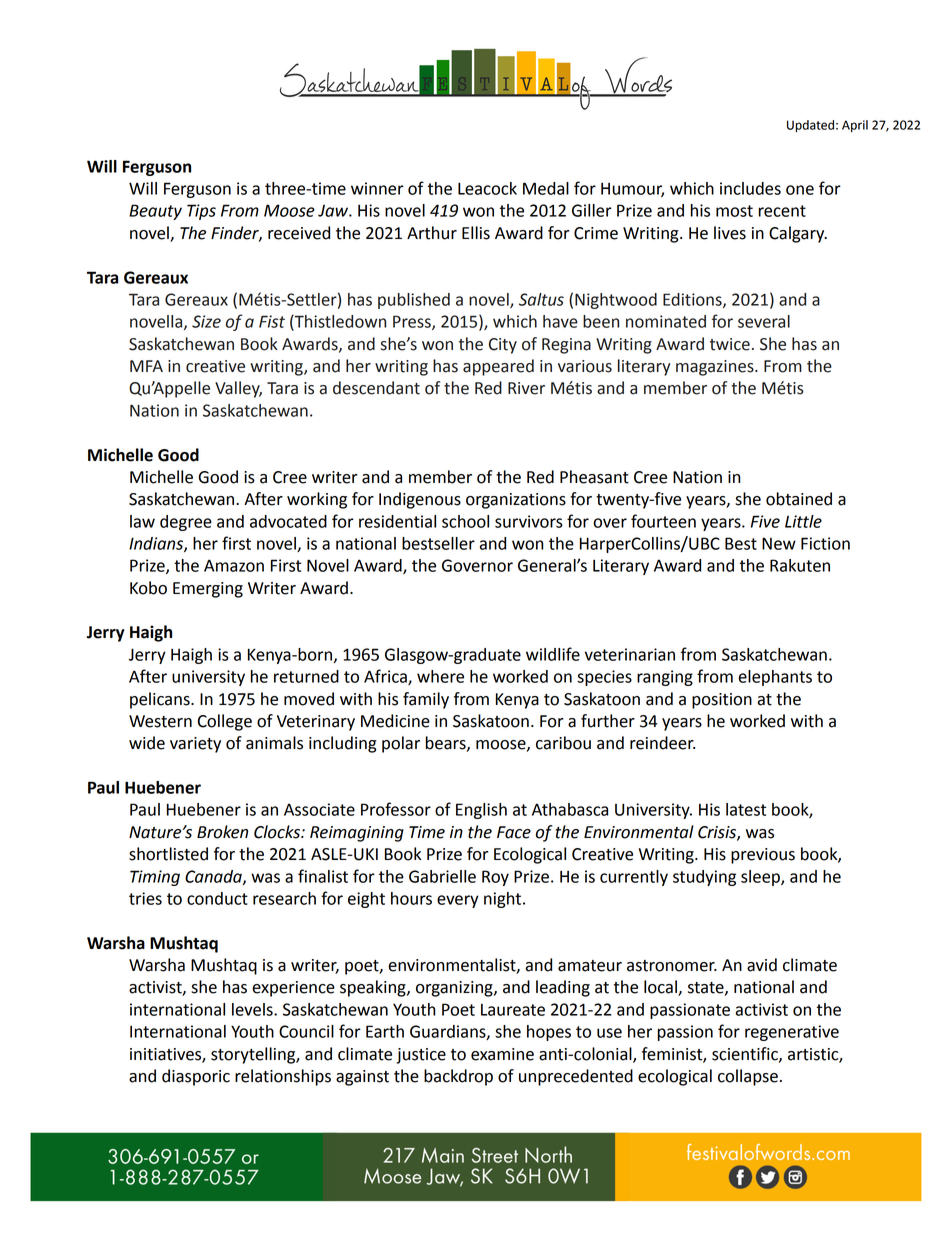 Image resolution: width=952 pixels, height=1233 pixels. I want to click on appeared, so click(498, 367).
